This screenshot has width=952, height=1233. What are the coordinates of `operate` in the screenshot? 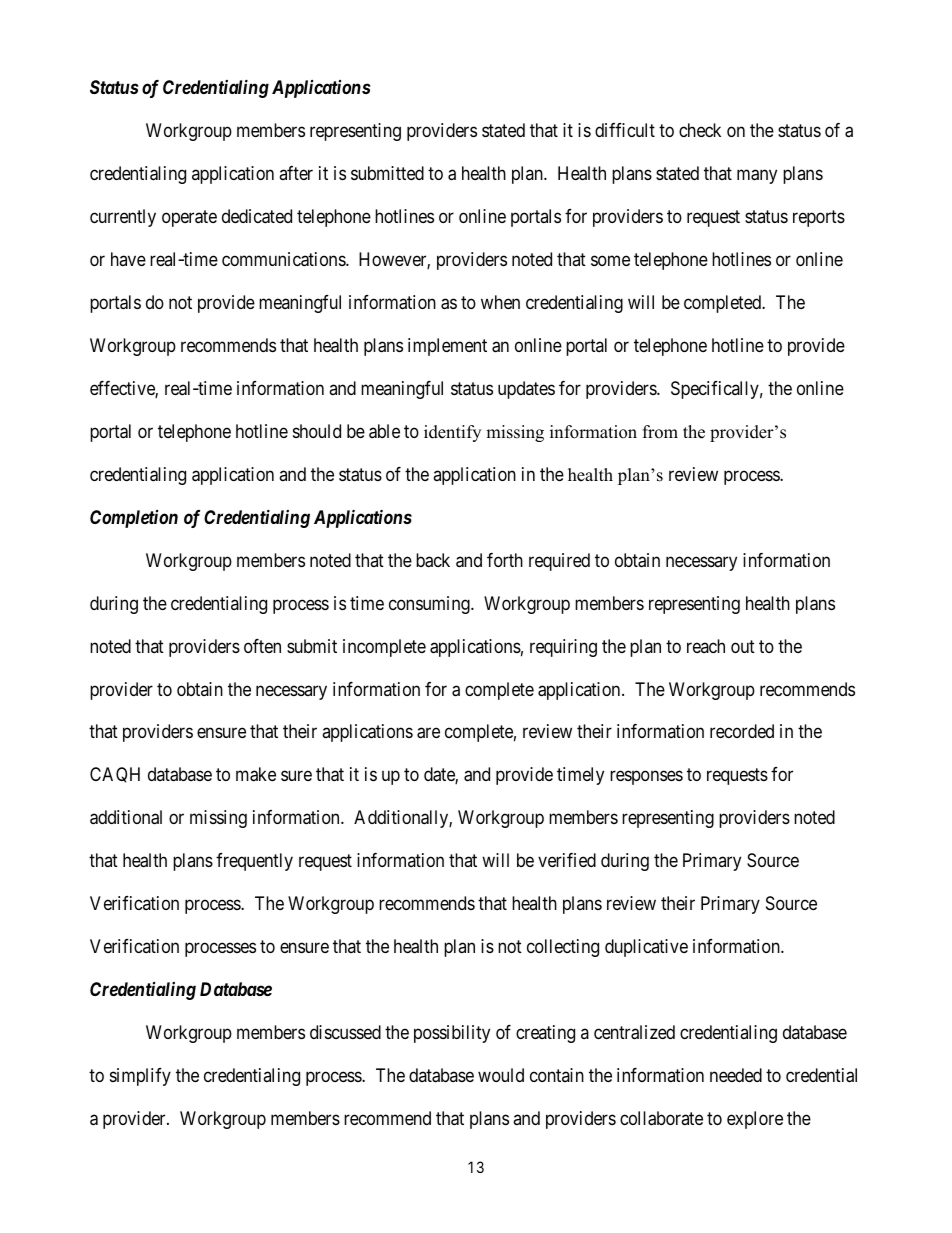 It's located at (189, 218).
